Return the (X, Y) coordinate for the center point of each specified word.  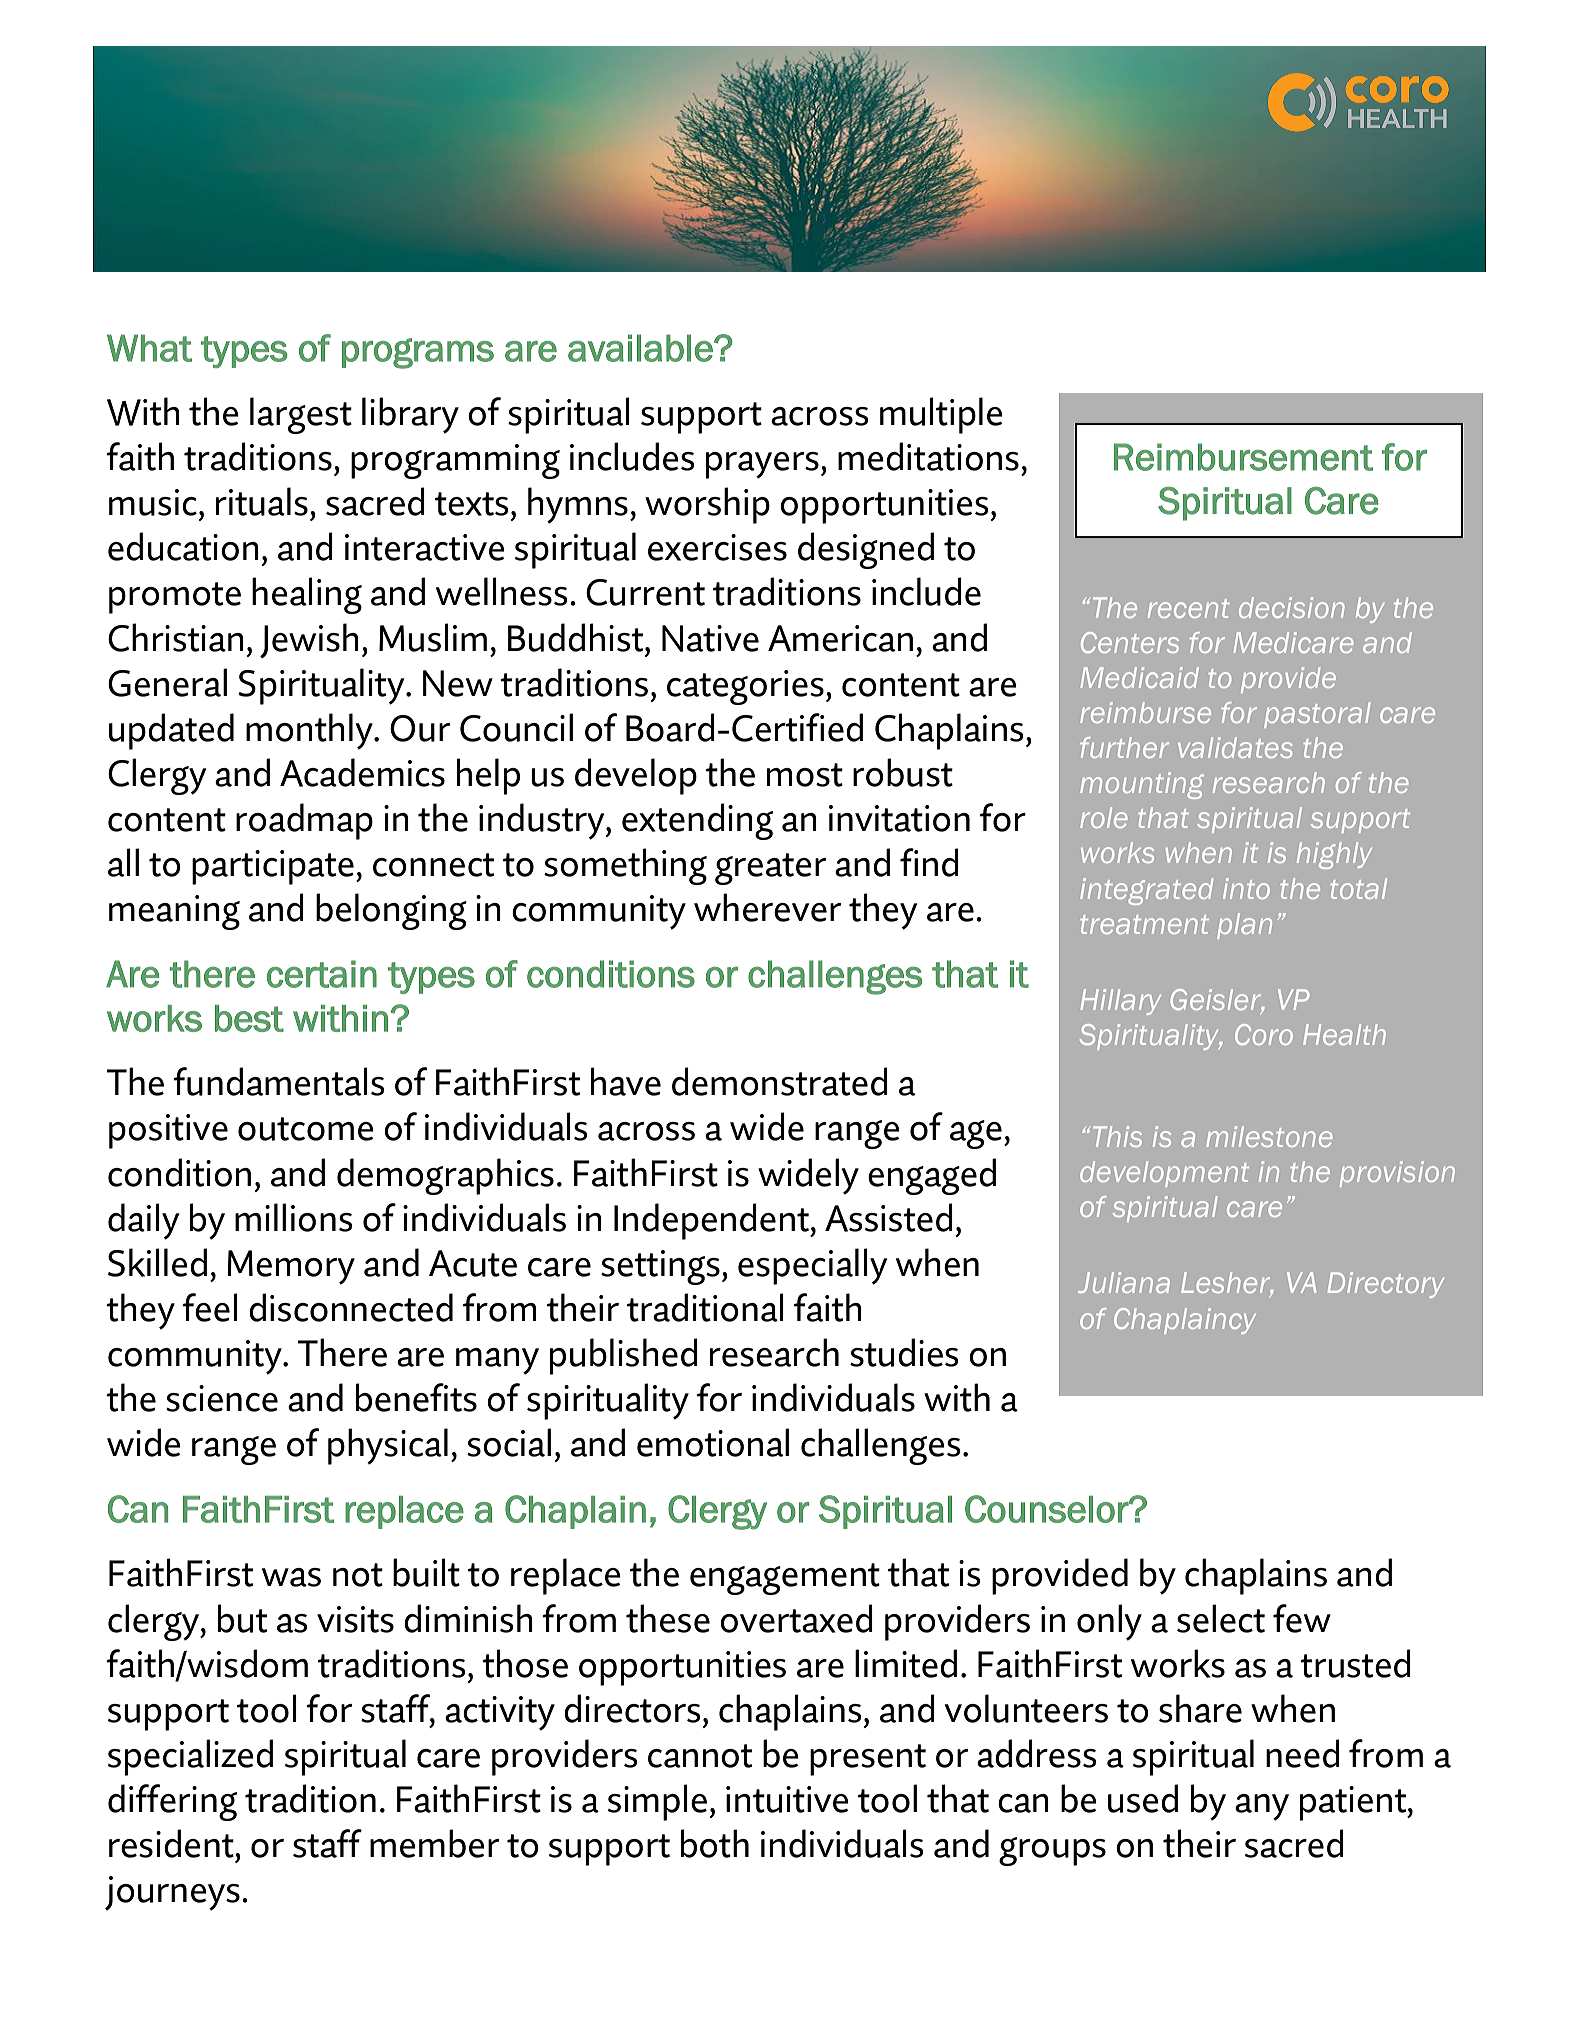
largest (301, 415)
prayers (762, 465)
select (1221, 1618)
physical (388, 1446)
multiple (941, 415)
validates (1235, 747)
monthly (310, 731)
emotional (713, 1442)
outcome (306, 1129)
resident (172, 1843)
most (805, 775)
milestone (1269, 1136)
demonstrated (780, 1081)
